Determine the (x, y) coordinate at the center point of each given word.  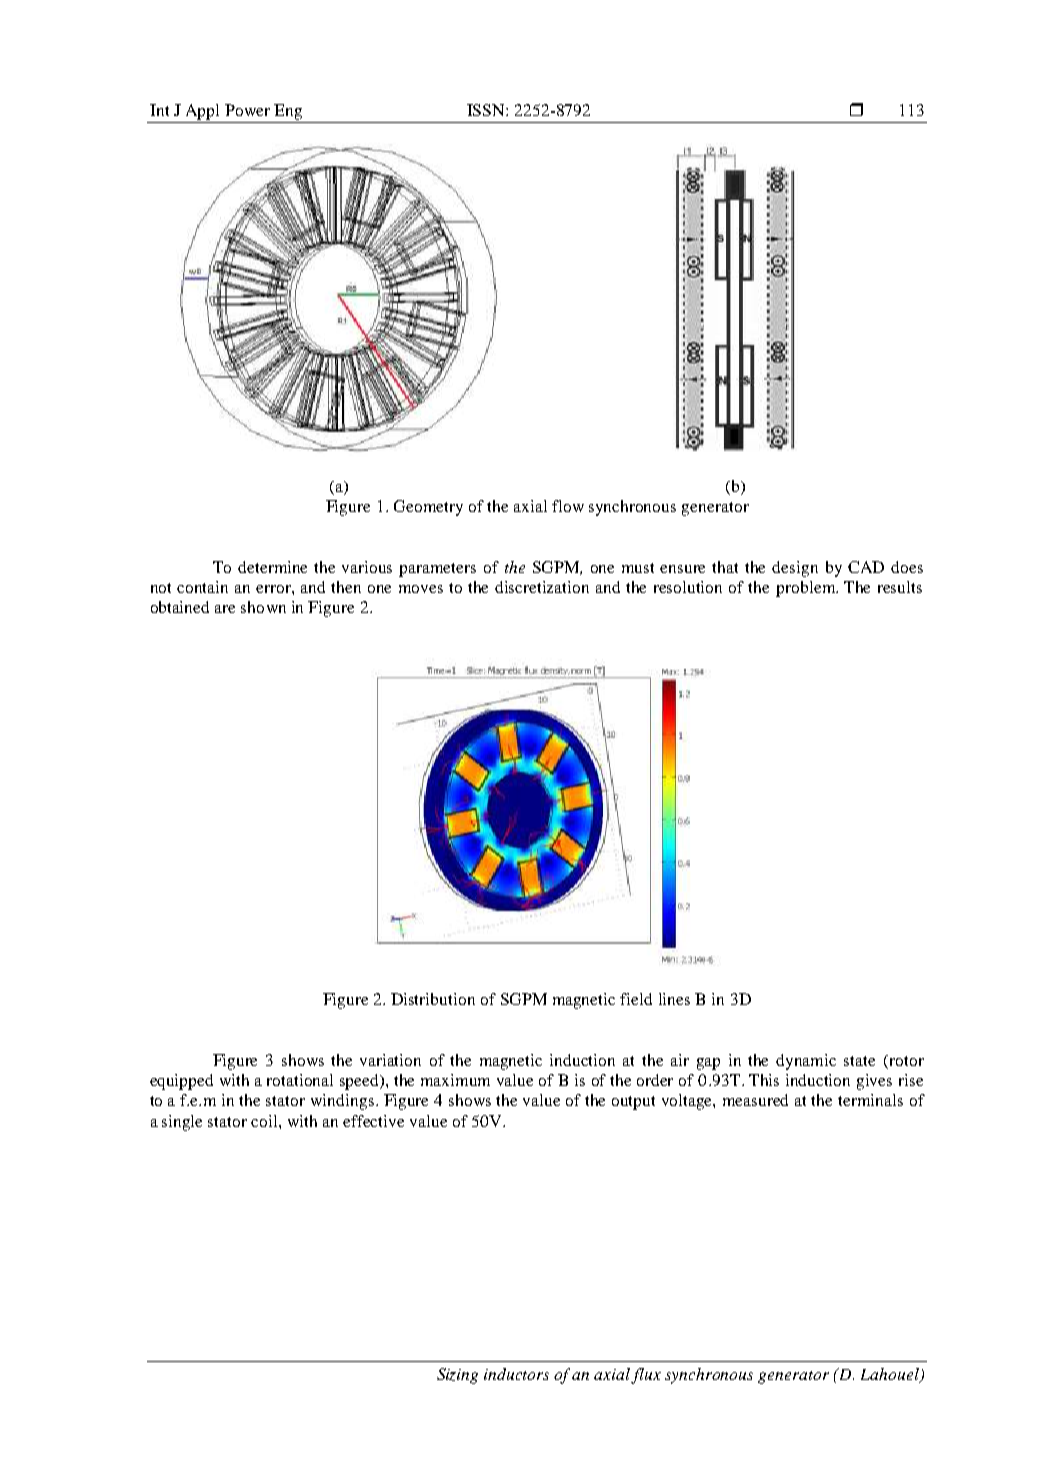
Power (247, 110)
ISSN (487, 110)
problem (807, 589)
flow (568, 506)
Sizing (457, 1376)
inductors (516, 1374)
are (225, 609)
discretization (542, 587)
